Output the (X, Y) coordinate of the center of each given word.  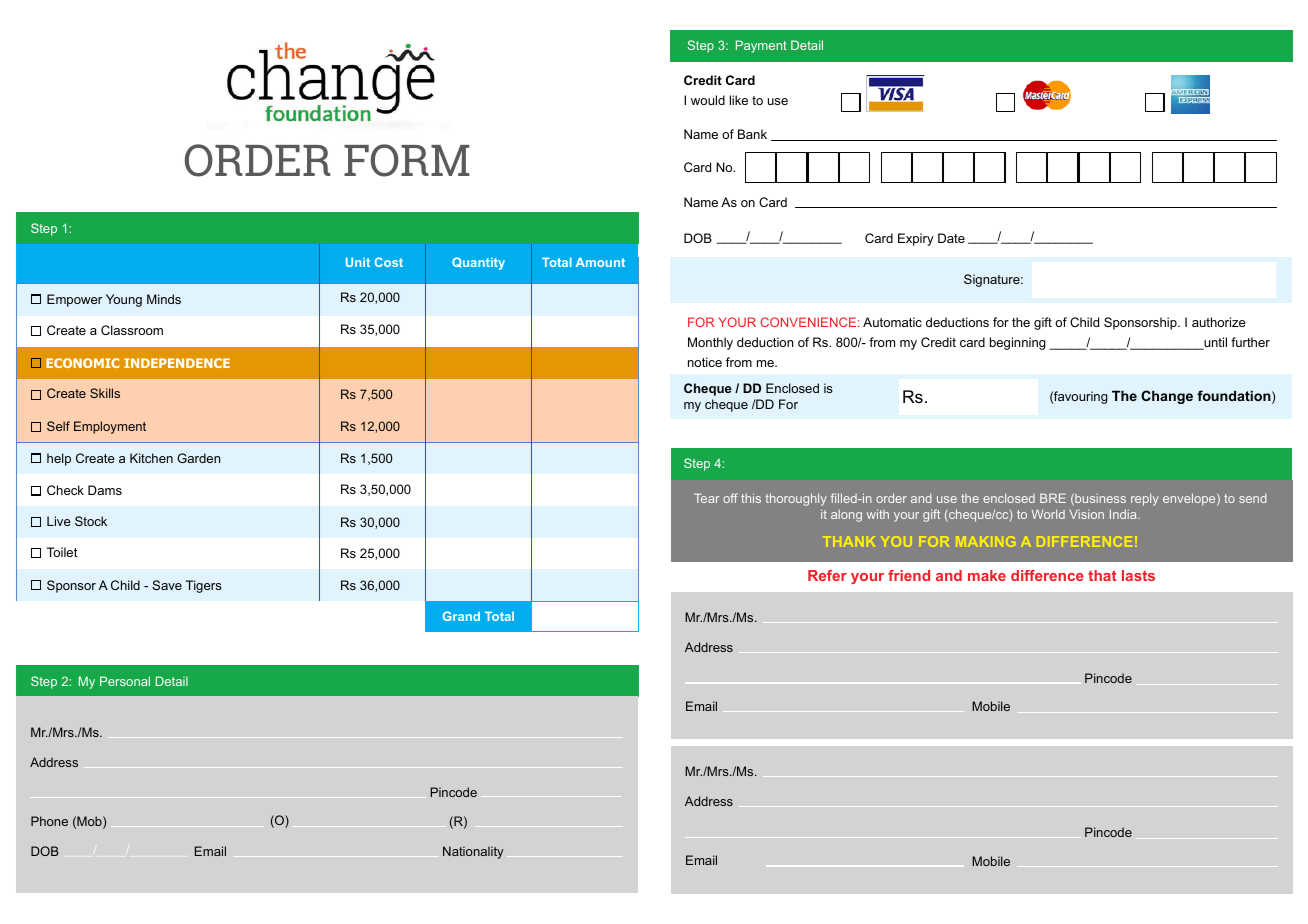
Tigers (204, 586)
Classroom (132, 330)
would (708, 100)
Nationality (473, 852)
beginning (1018, 343)
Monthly (710, 343)
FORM (407, 160)
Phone (49, 821)
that (1102, 575)
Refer (827, 575)
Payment (761, 46)
